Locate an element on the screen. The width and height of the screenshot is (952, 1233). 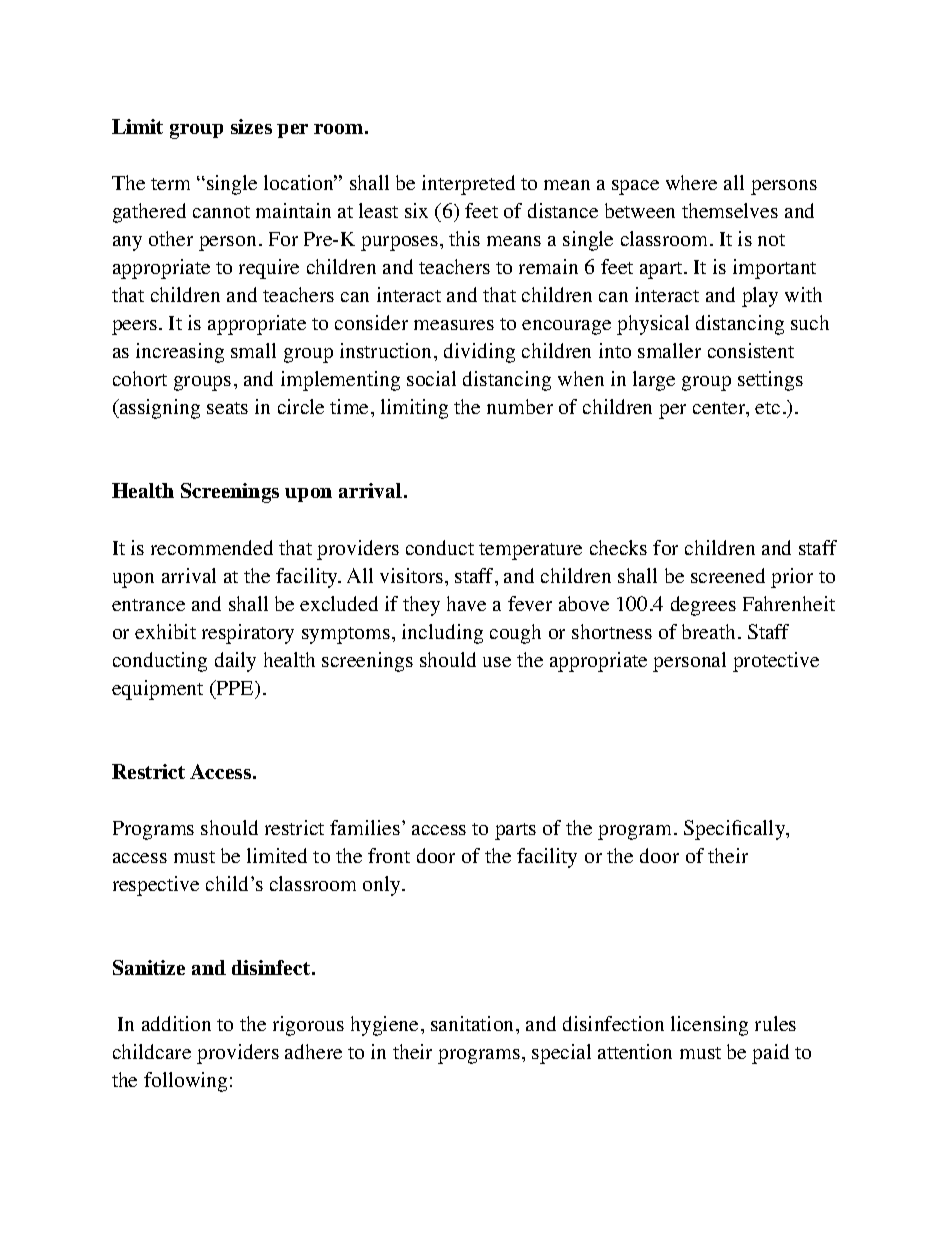
interpreted is located at coordinates (468, 185).
